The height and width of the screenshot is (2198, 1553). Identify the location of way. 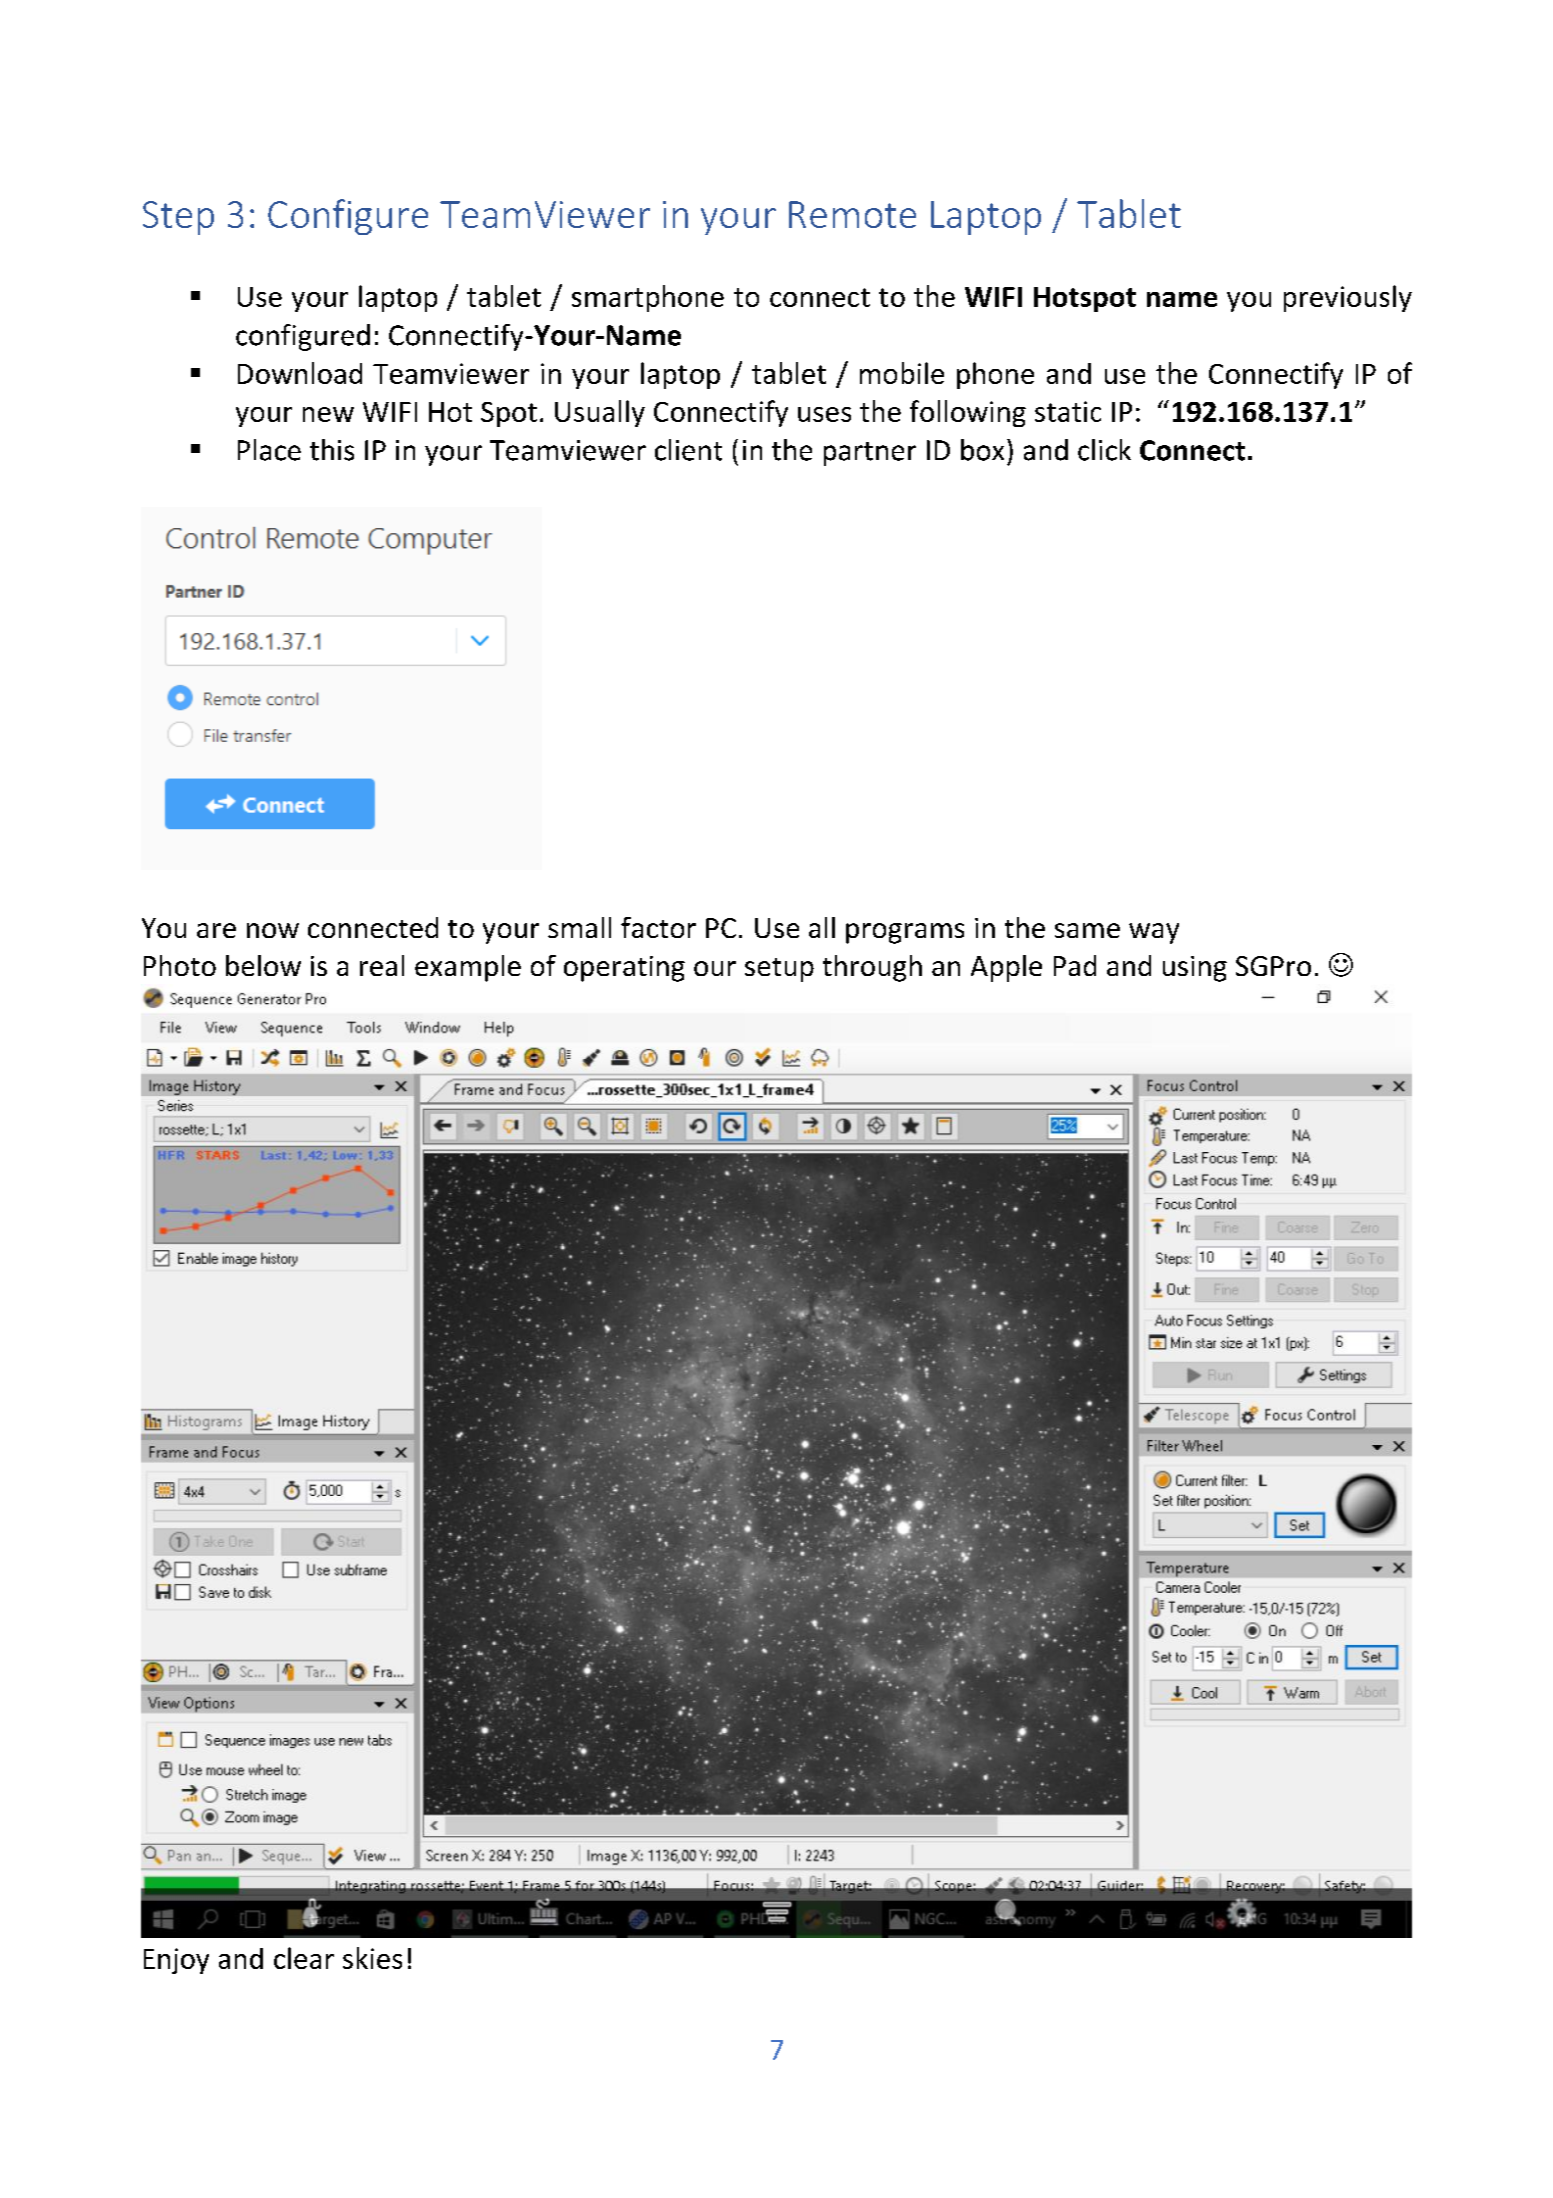
(1154, 933).
